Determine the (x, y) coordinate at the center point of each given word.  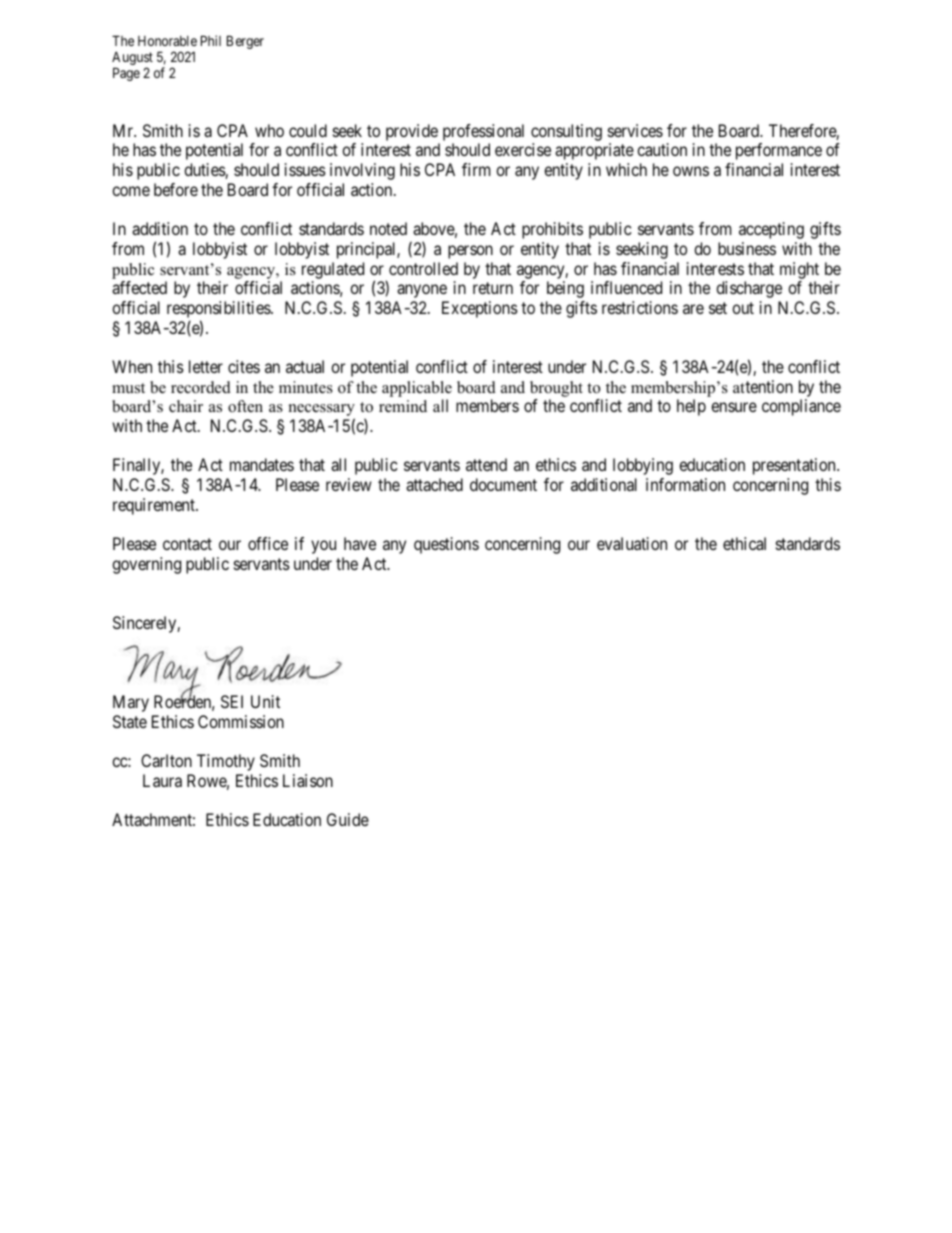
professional (483, 134)
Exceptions (480, 309)
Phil (211, 40)
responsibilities (219, 311)
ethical (744, 543)
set (718, 308)
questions (446, 545)
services (635, 130)
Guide (348, 819)
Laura (162, 780)
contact (187, 544)
